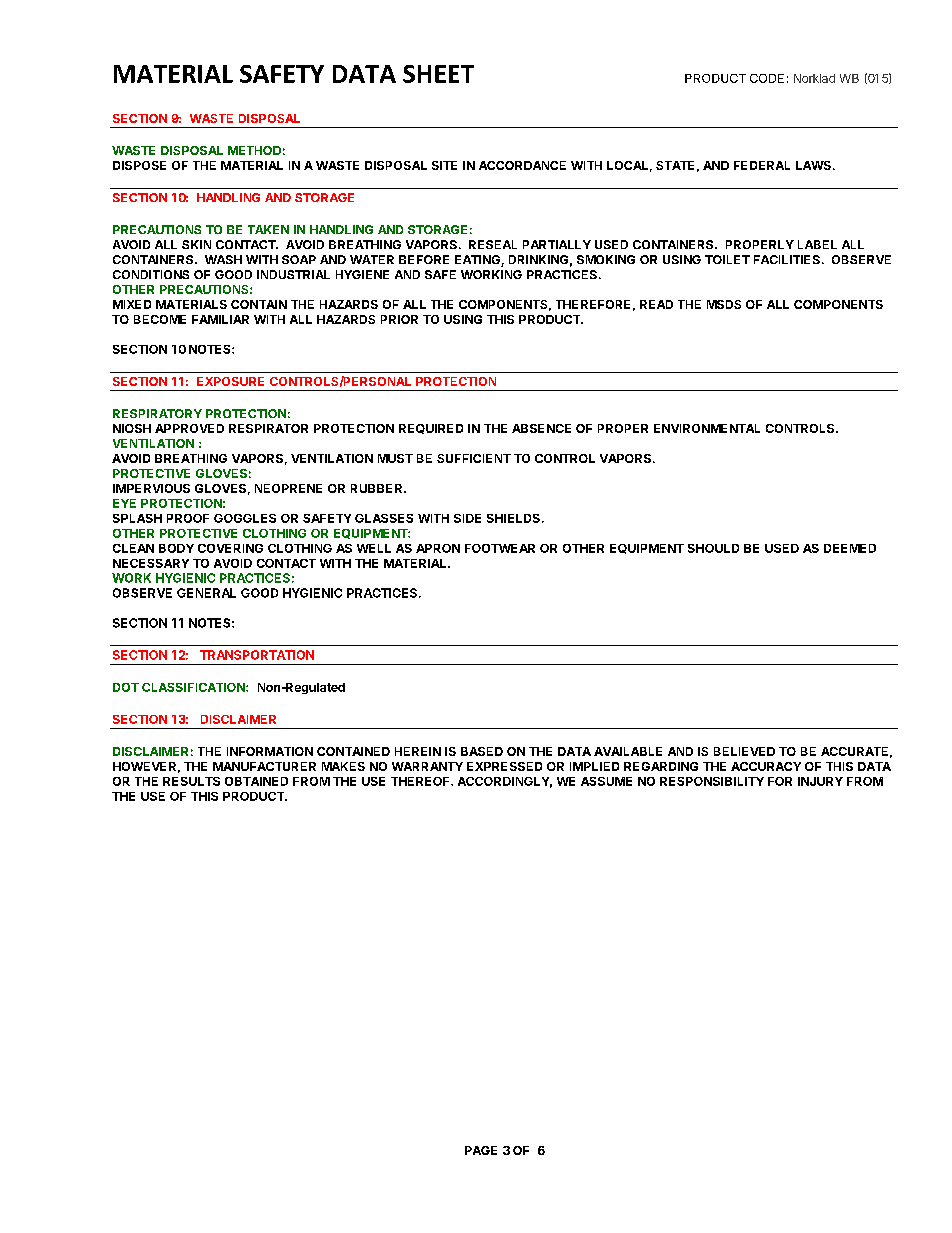 Image resolution: width=952 pixels, height=1233 pixels. Describe the element at coordinates (206, 593) in the image. I see `GENERAL` at that location.
